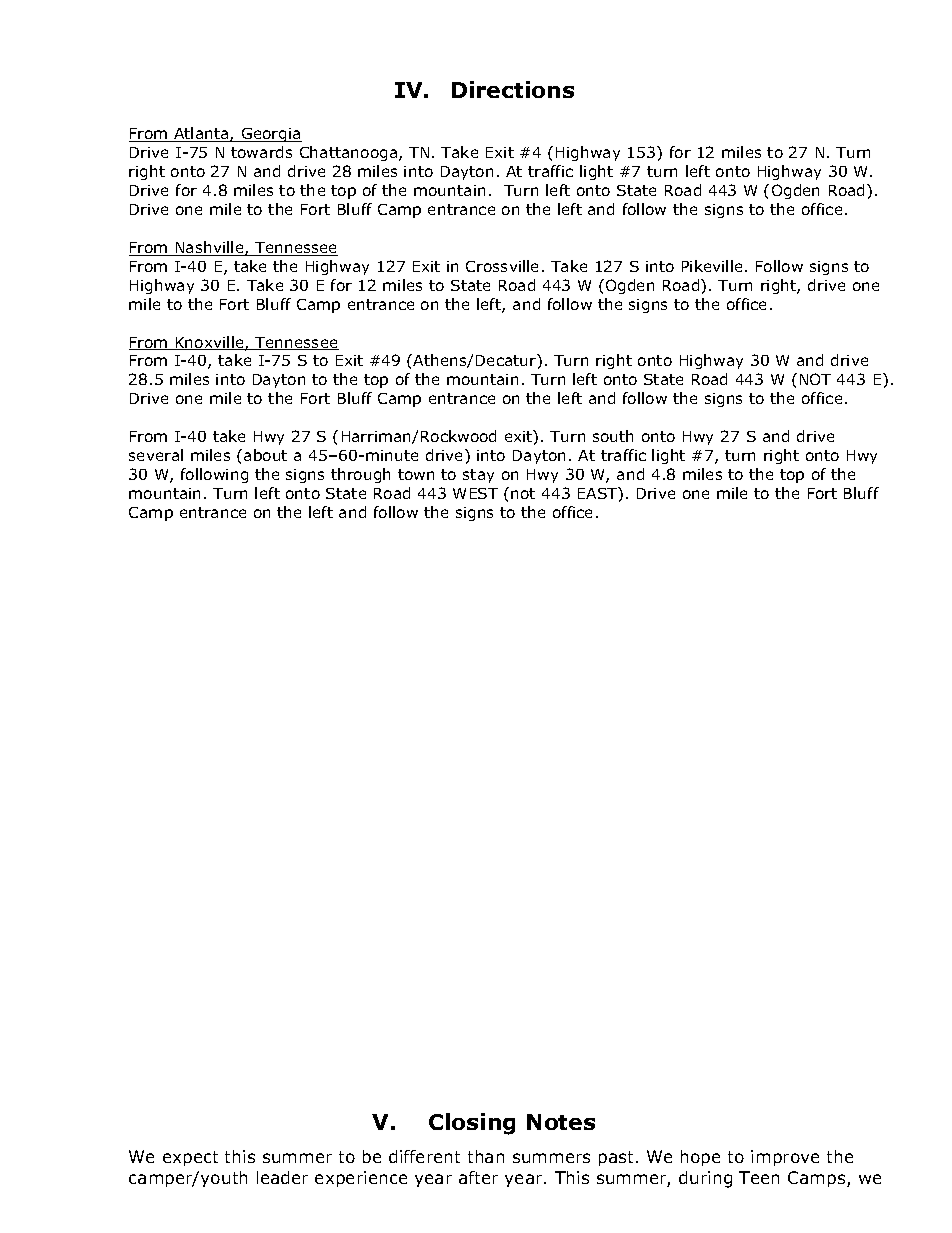 The image size is (952, 1233). I want to click on Chattanooga, so click(348, 153).
